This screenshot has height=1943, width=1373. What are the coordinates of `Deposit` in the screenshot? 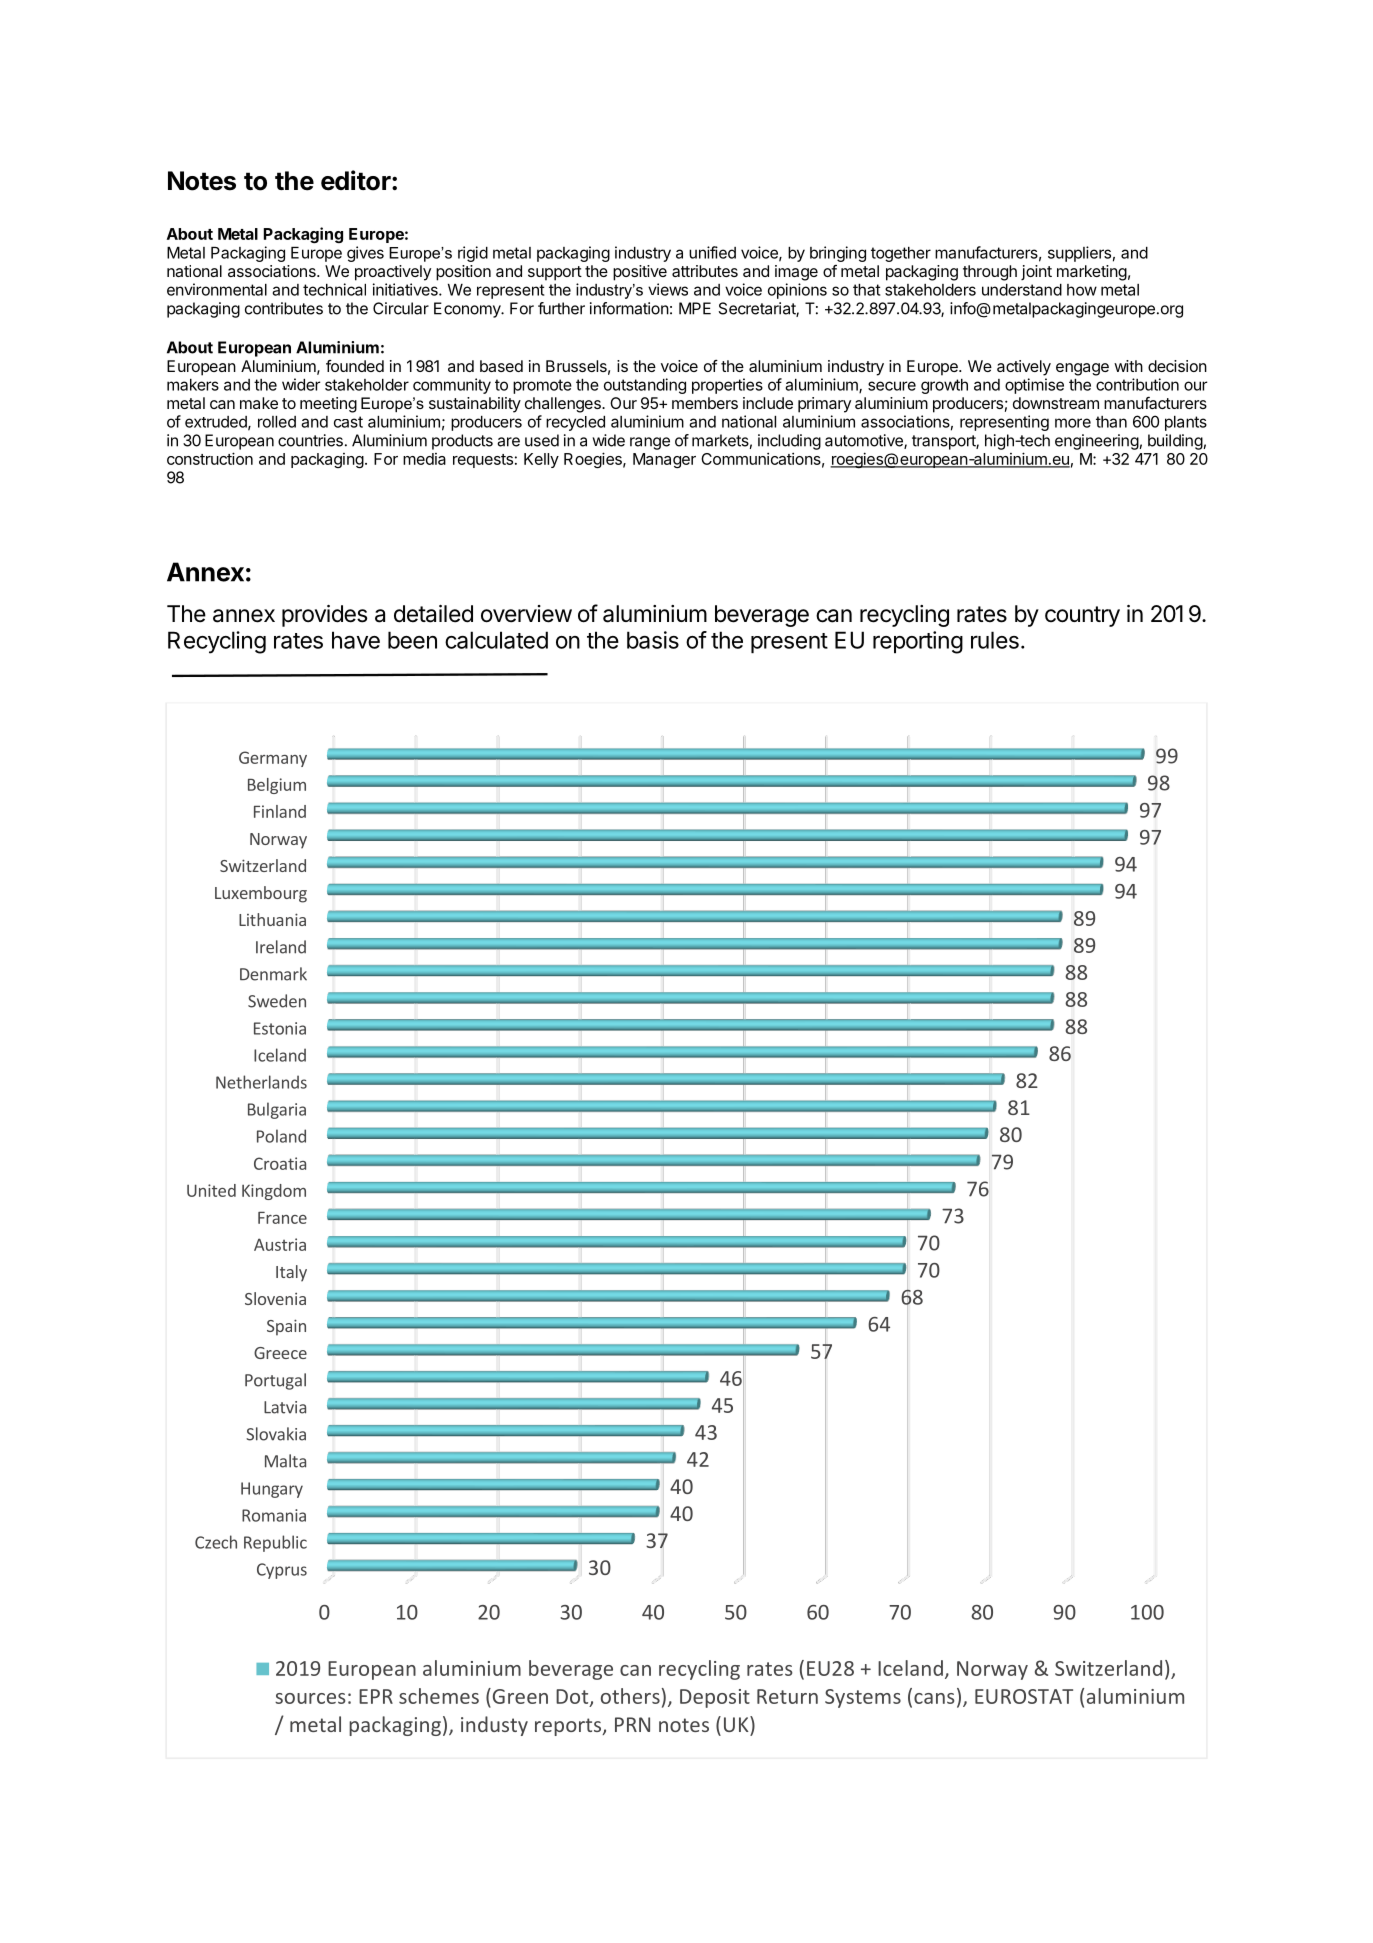 It's located at (715, 1698).
